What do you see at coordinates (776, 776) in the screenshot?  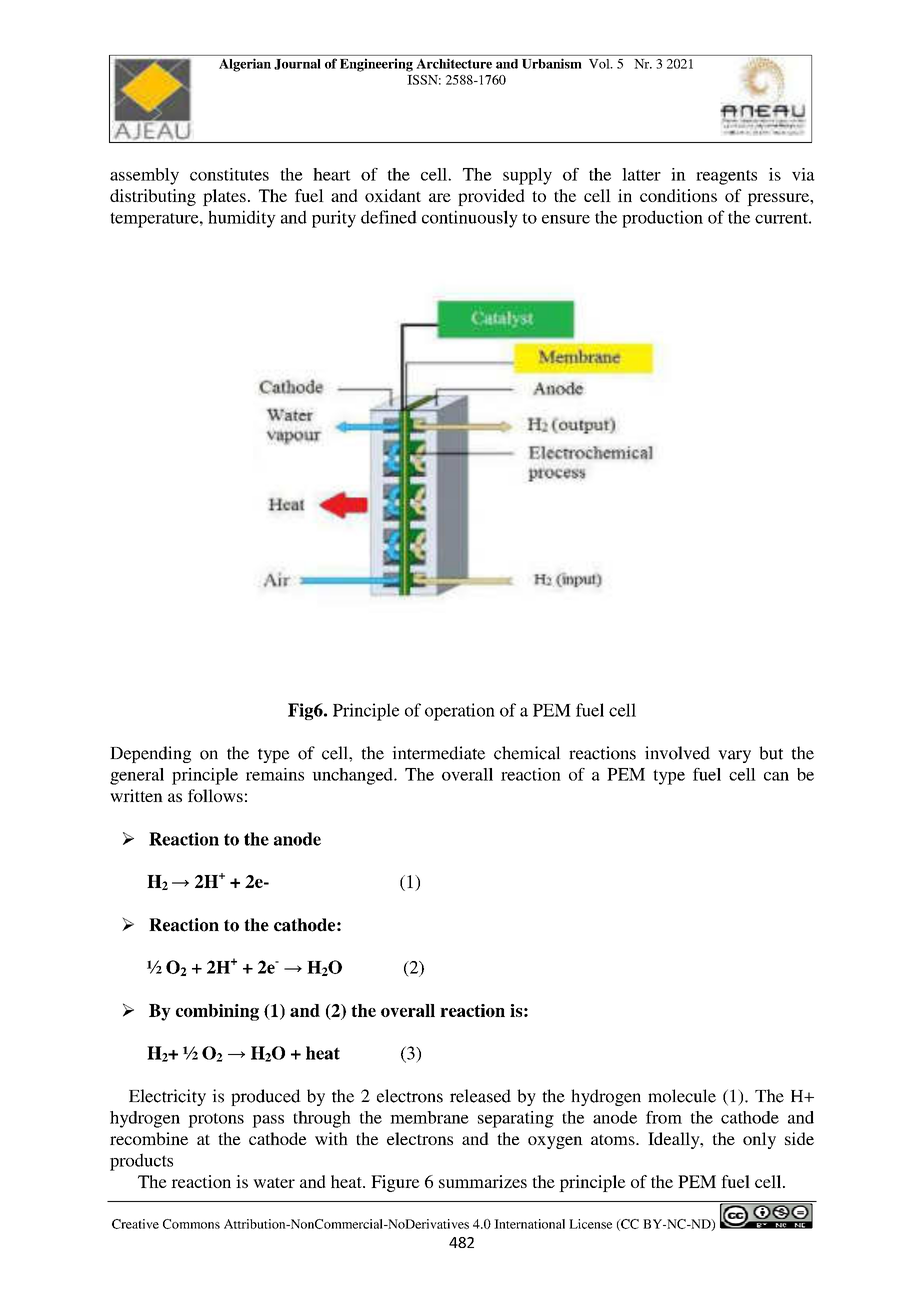 I see `can` at bounding box center [776, 776].
